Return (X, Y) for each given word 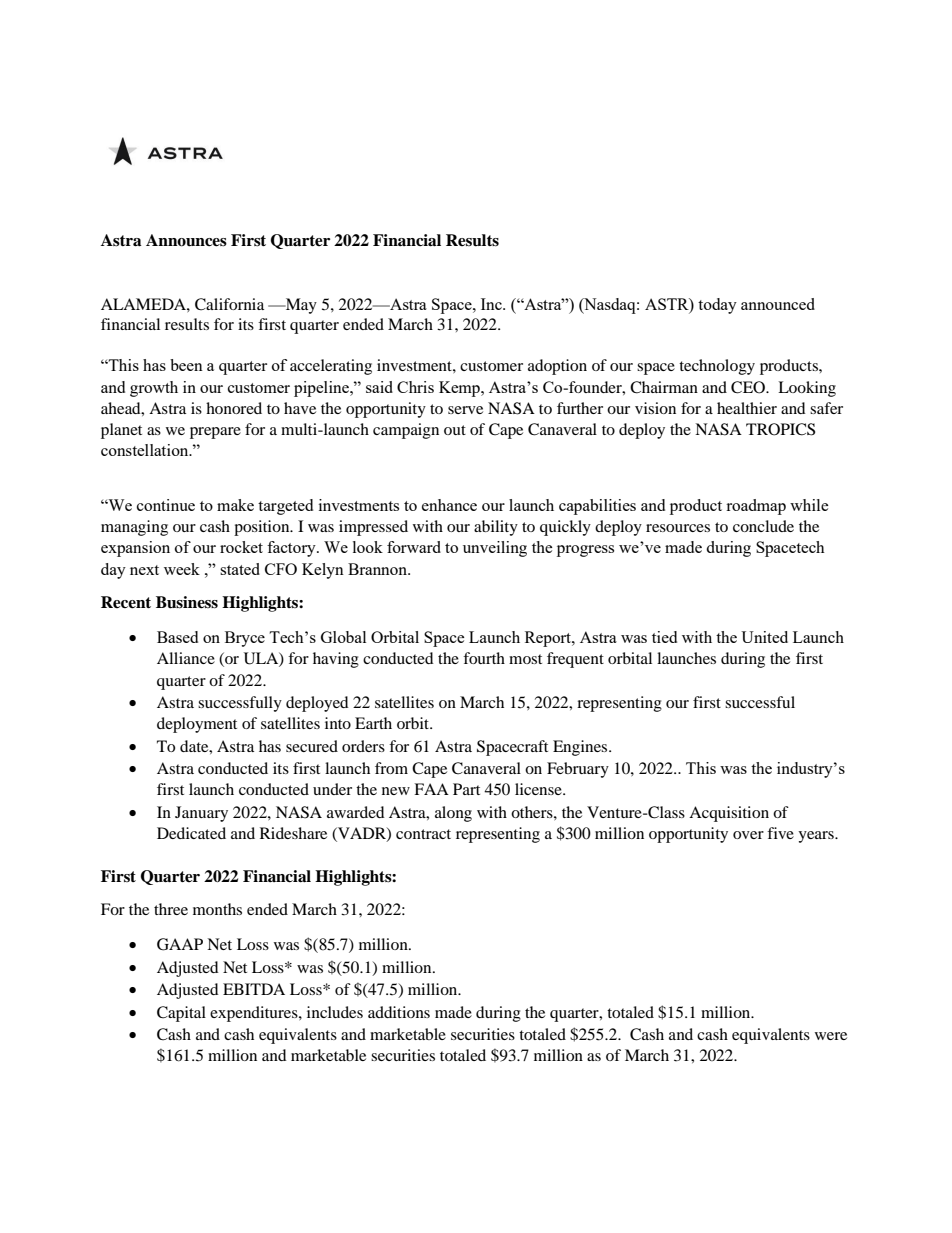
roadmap (756, 507)
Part (466, 789)
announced (778, 304)
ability (496, 528)
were (831, 1036)
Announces (186, 240)
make (235, 505)
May (300, 306)
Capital (181, 1014)
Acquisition (729, 814)
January (201, 814)
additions (399, 1012)
